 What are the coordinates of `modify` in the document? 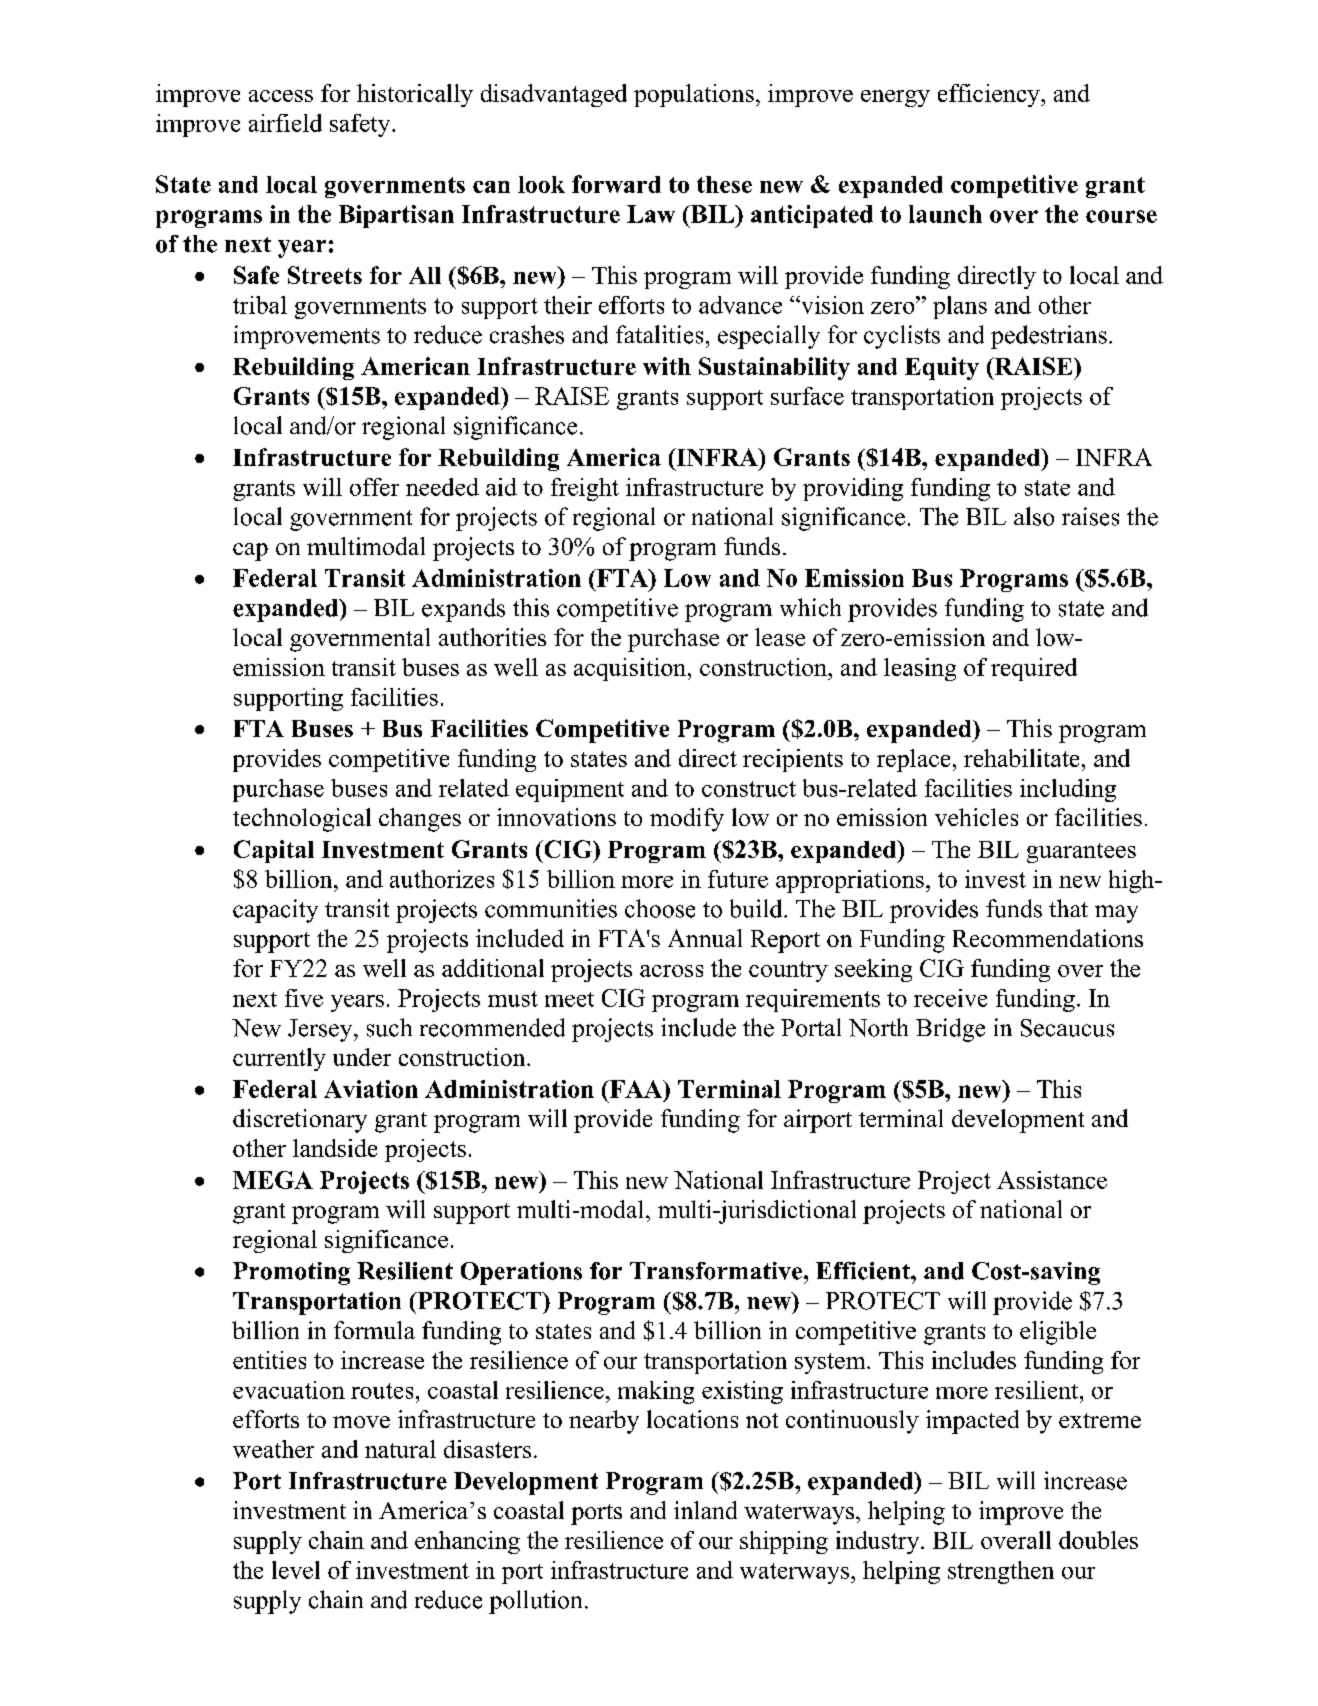 It's located at (687, 820).
